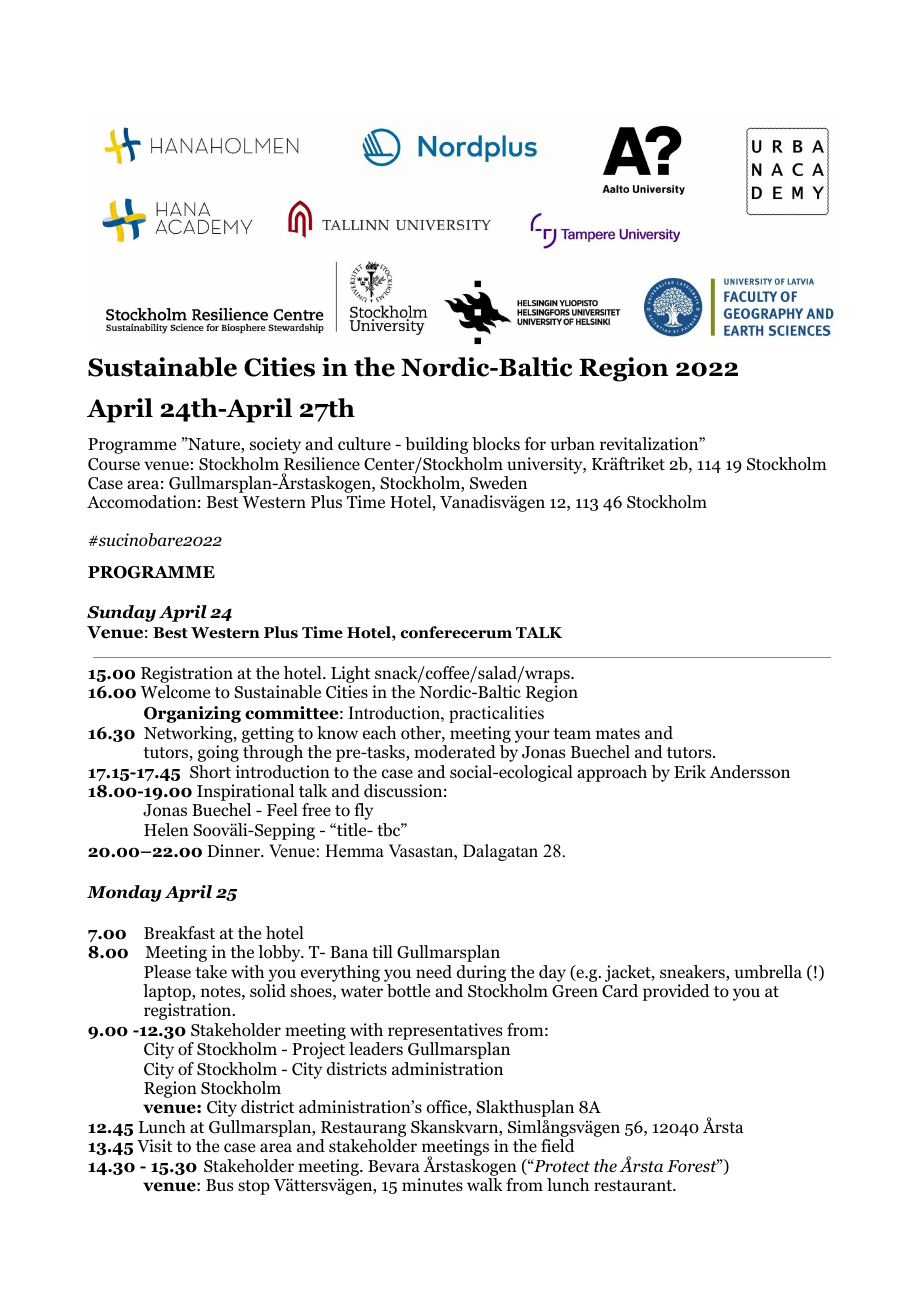 This image has width=924, height=1307. I want to click on minutes, so click(432, 1184).
